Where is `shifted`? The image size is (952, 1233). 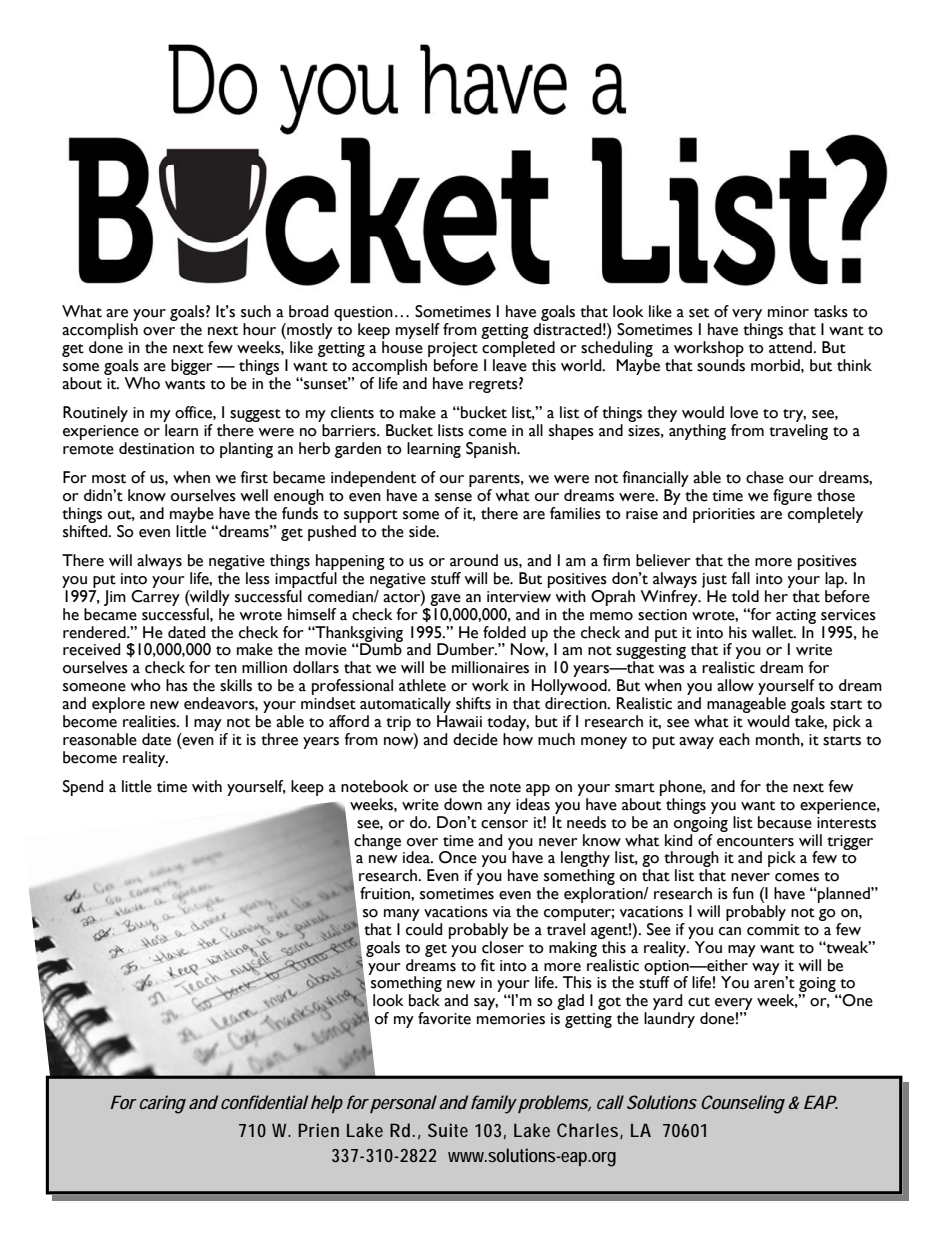 shifted is located at coordinates (86, 531).
